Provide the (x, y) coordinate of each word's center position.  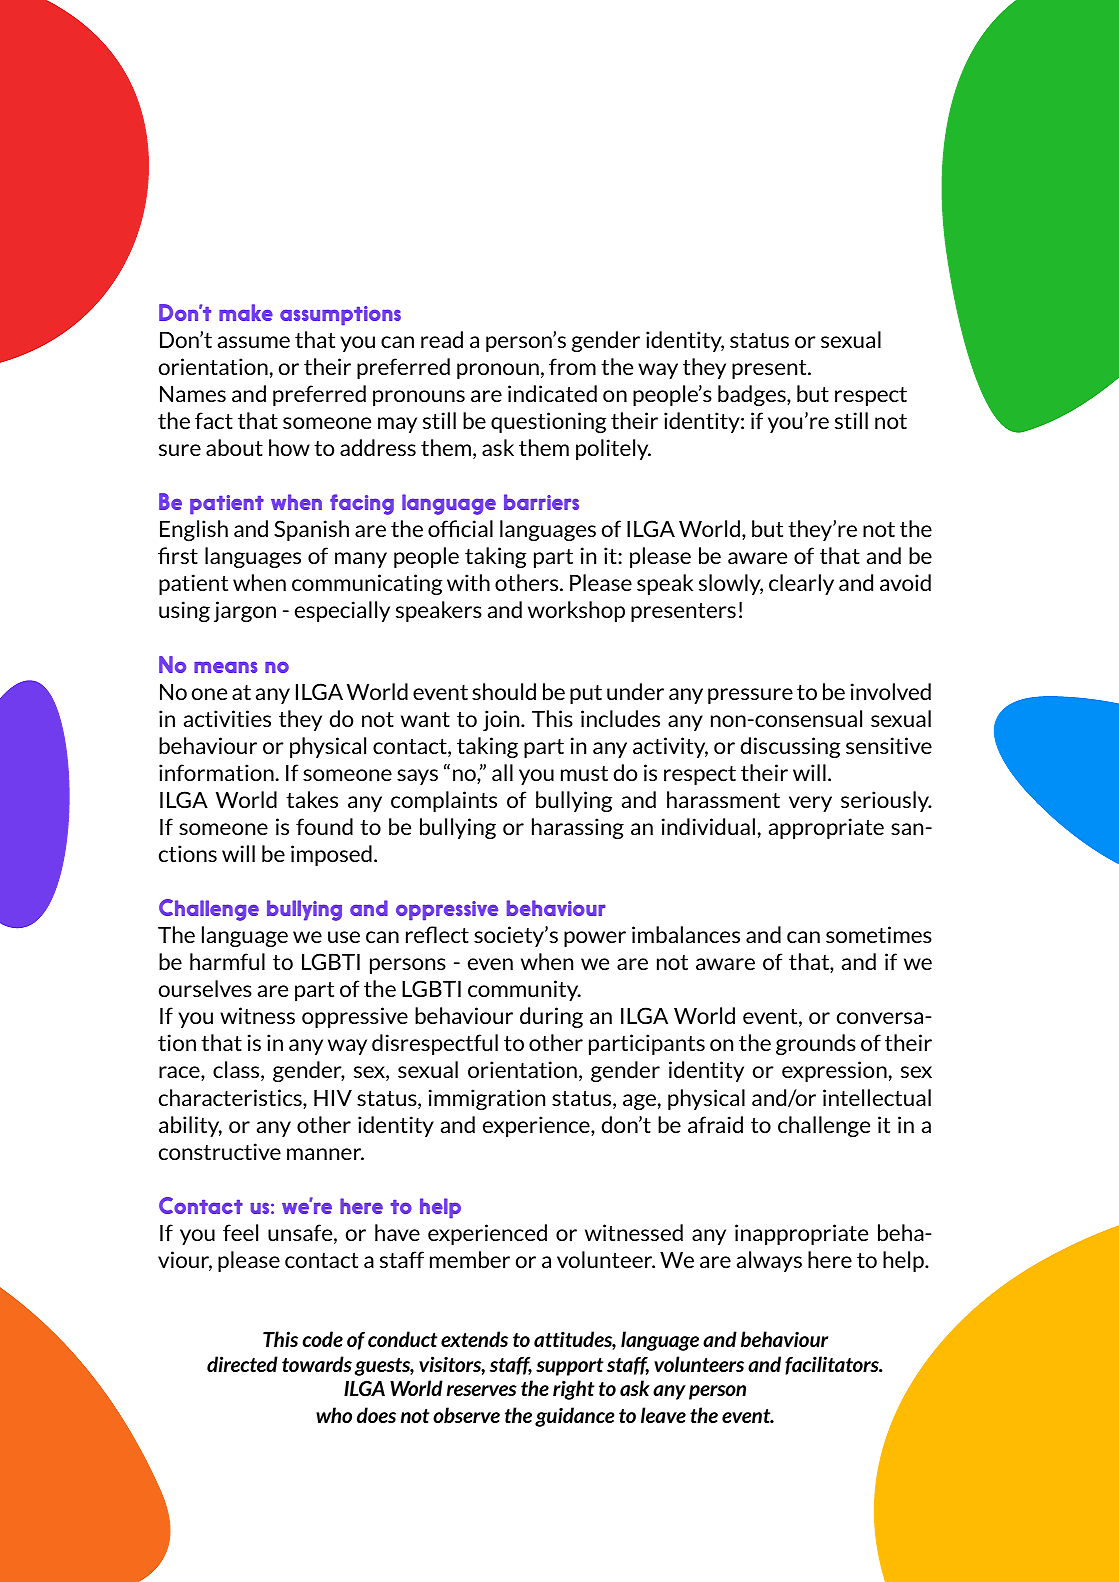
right (573, 1390)
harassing (578, 828)
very (810, 804)
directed (242, 1364)
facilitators (833, 1365)
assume (254, 342)
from (572, 366)
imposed (331, 855)
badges (753, 395)
